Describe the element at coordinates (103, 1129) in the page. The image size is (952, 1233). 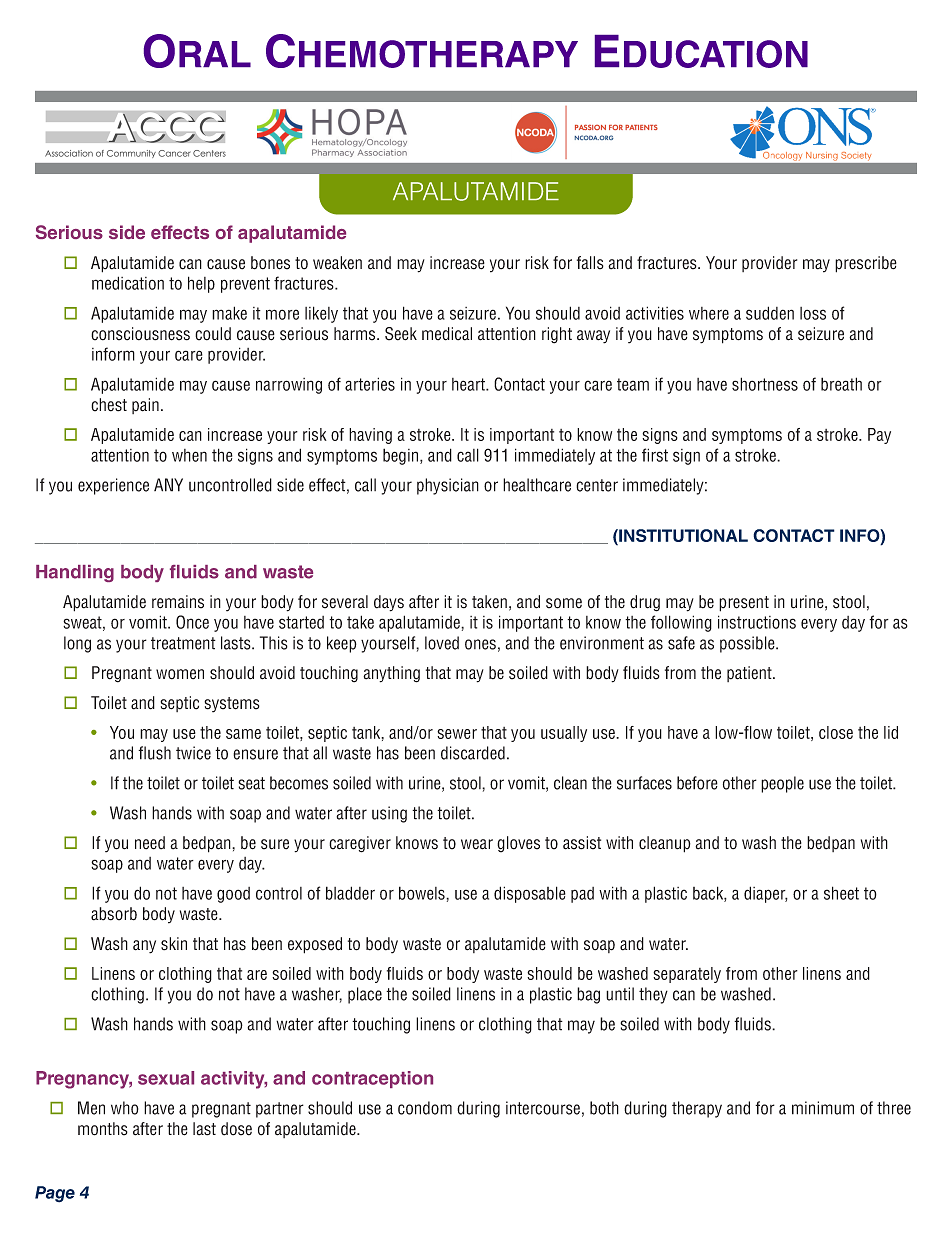
I see `months` at that location.
